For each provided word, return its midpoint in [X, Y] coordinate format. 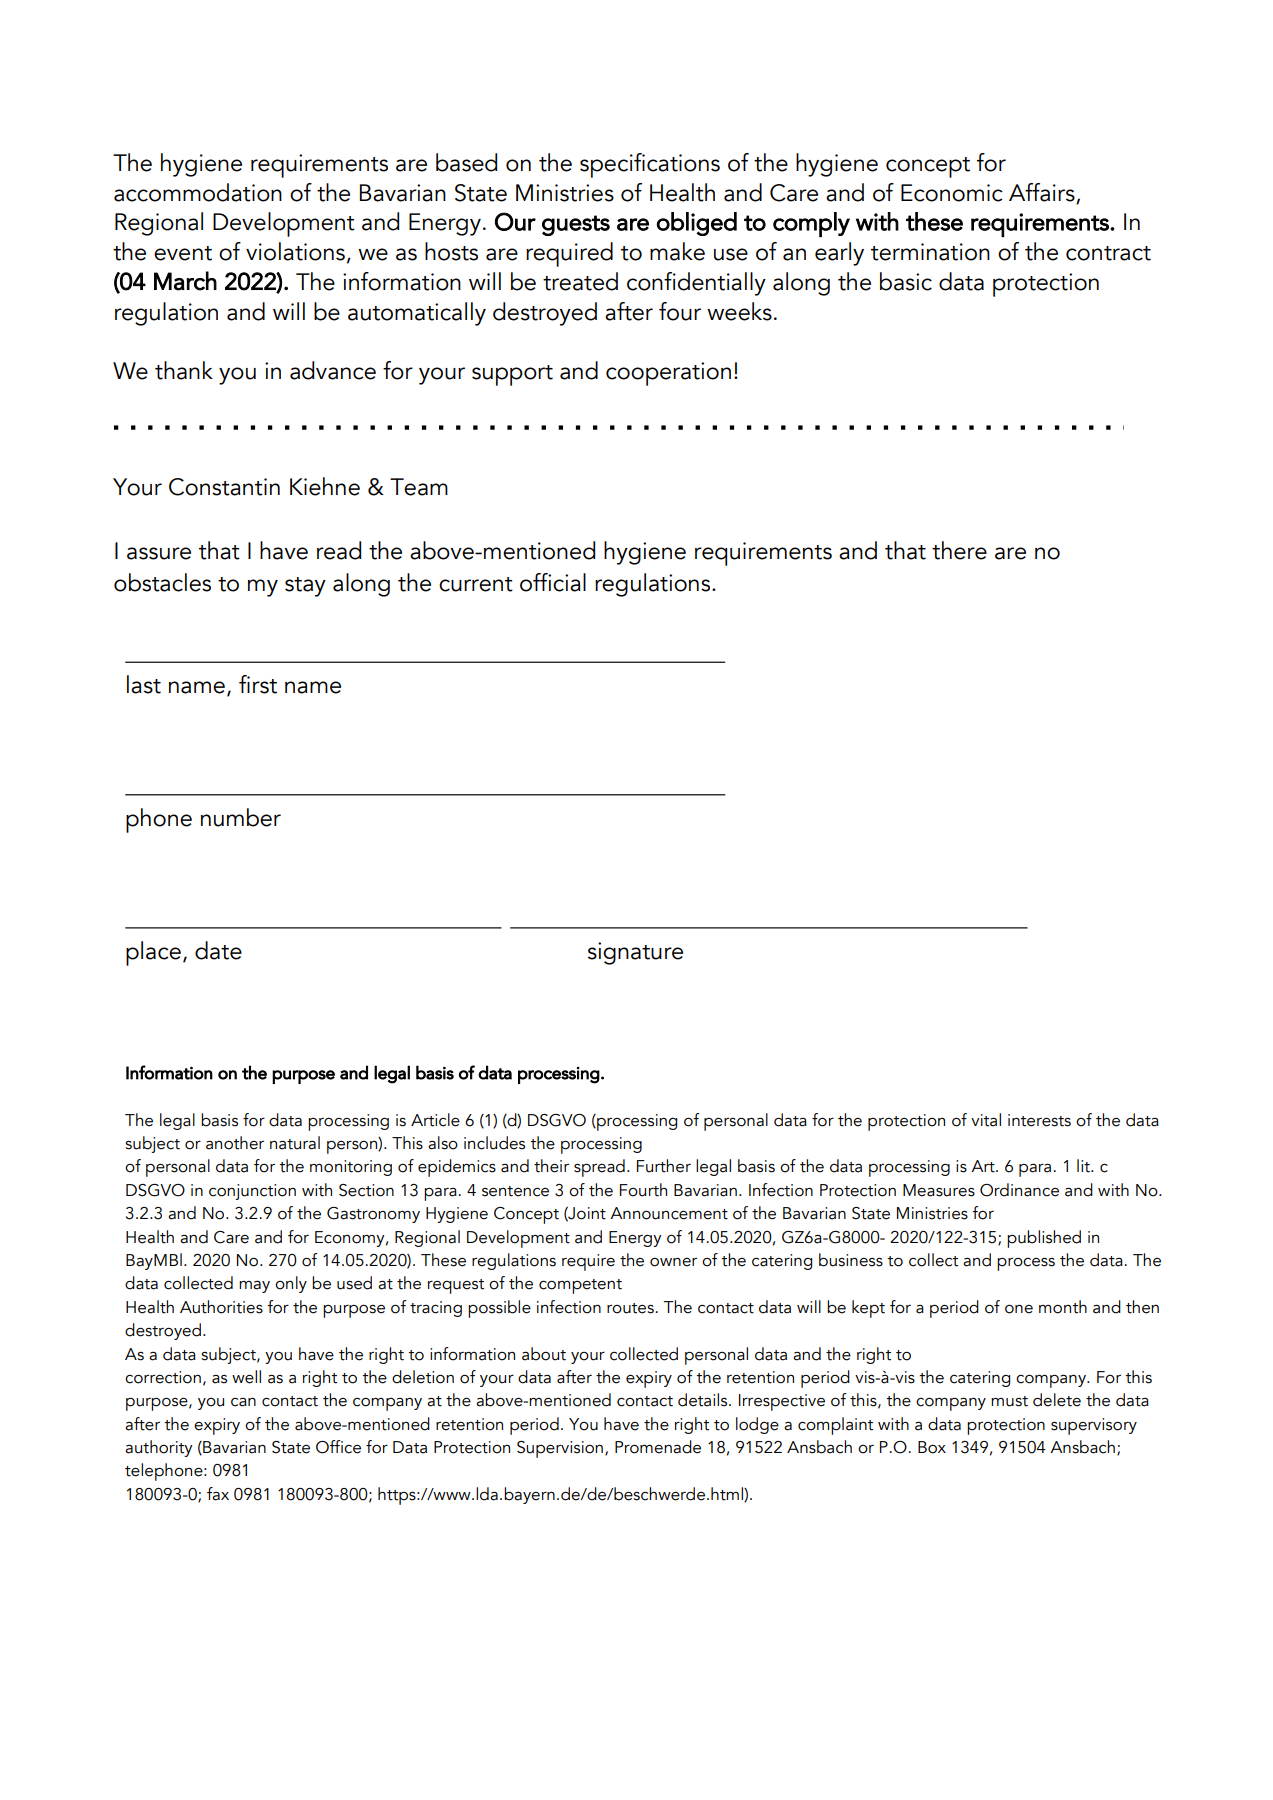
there [959, 550]
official [553, 582]
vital [986, 1120]
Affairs [1042, 192]
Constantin [224, 487]
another [235, 1143]
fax [218, 1494]
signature [635, 953]
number [241, 817]
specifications [650, 165]
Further [664, 1166]
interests [1039, 1120]
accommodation [198, 192]
